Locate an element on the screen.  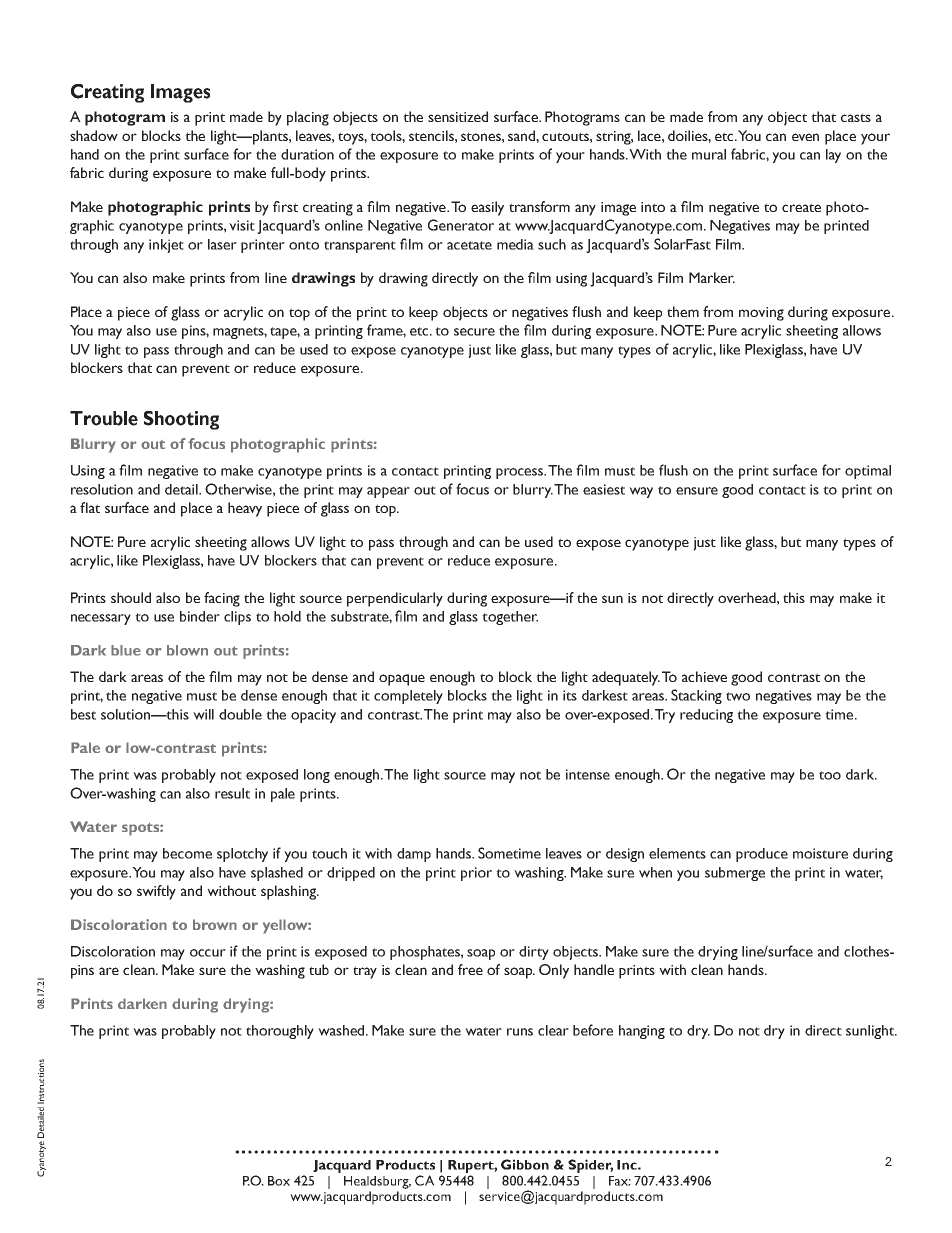
sensitized is located at coordinates (458, 116).
